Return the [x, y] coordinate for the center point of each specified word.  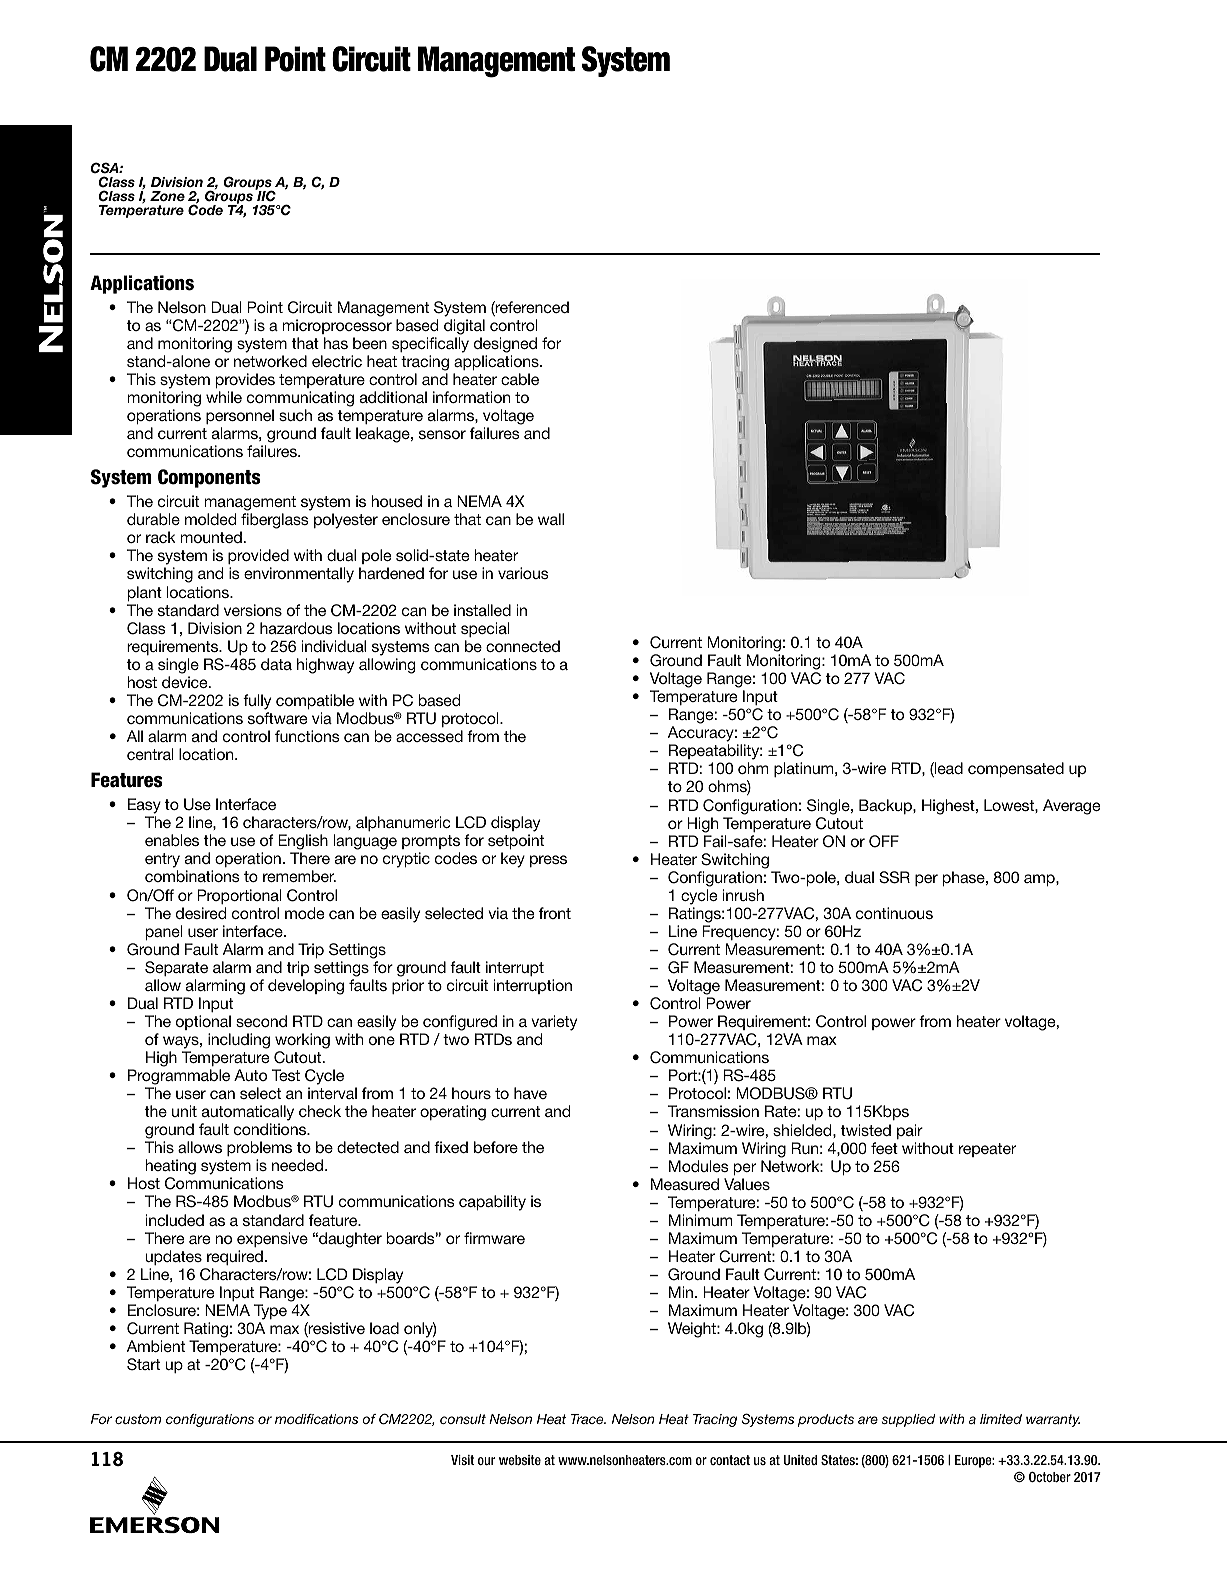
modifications [316, 1419]
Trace [588, 1419]
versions [253, 610]
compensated [1016, 769]
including [239, 1041]
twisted [866, 1130]
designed [505, 345]
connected [523, 646]
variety [554, 1023]
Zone [167, 196]
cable [520, 379]
